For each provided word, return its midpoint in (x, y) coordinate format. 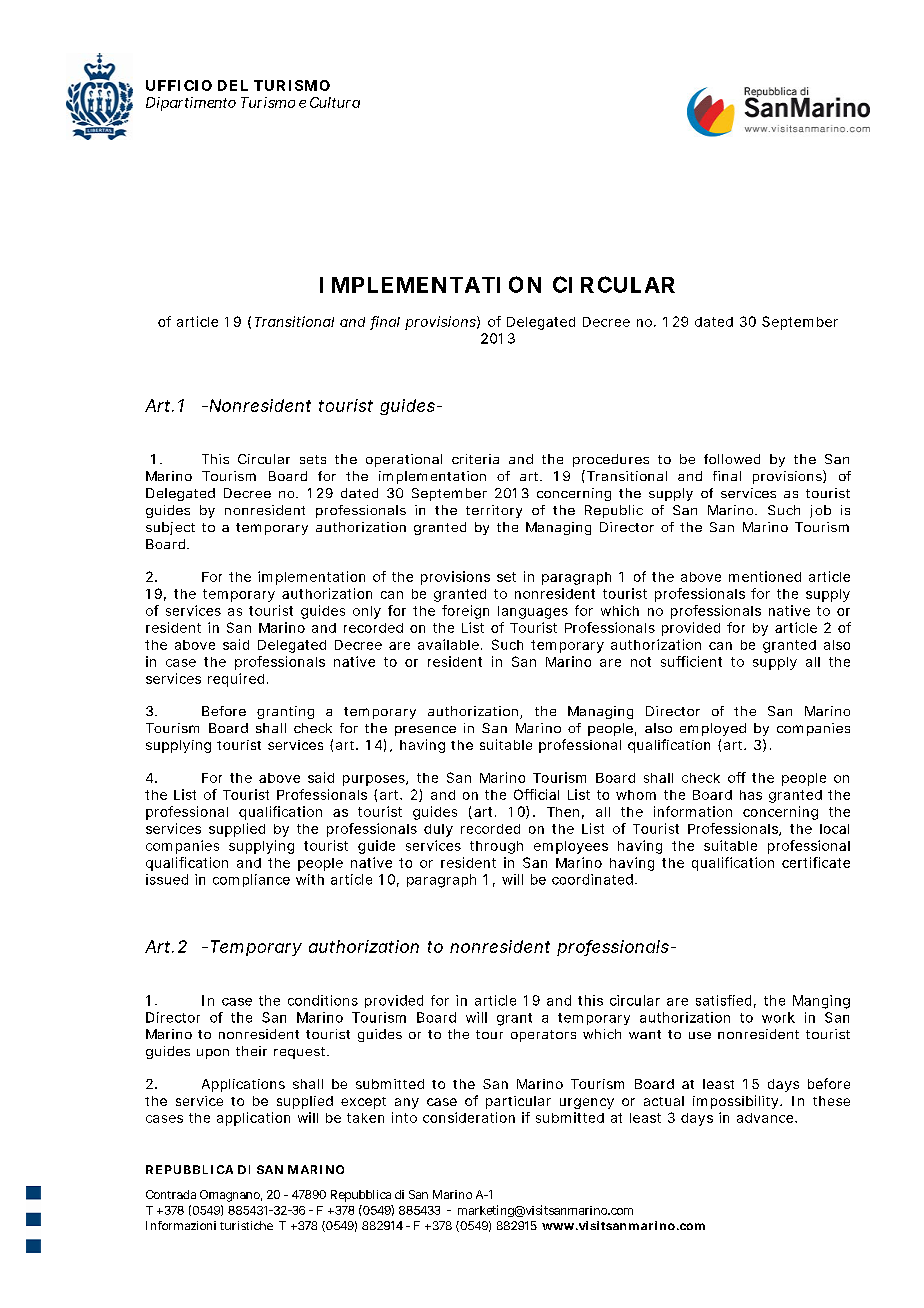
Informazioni (181, 1225)
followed (732, 459)
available (448, 644)
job (820, 511)
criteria (475, 459)
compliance (251, 880)
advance (766, 1118)
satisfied (723, 1000)
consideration (469, 1117)
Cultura (335, 102)
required (236, 680)
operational (404, 460)
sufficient (691, 661)
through (496, 847)
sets (313, 459)
